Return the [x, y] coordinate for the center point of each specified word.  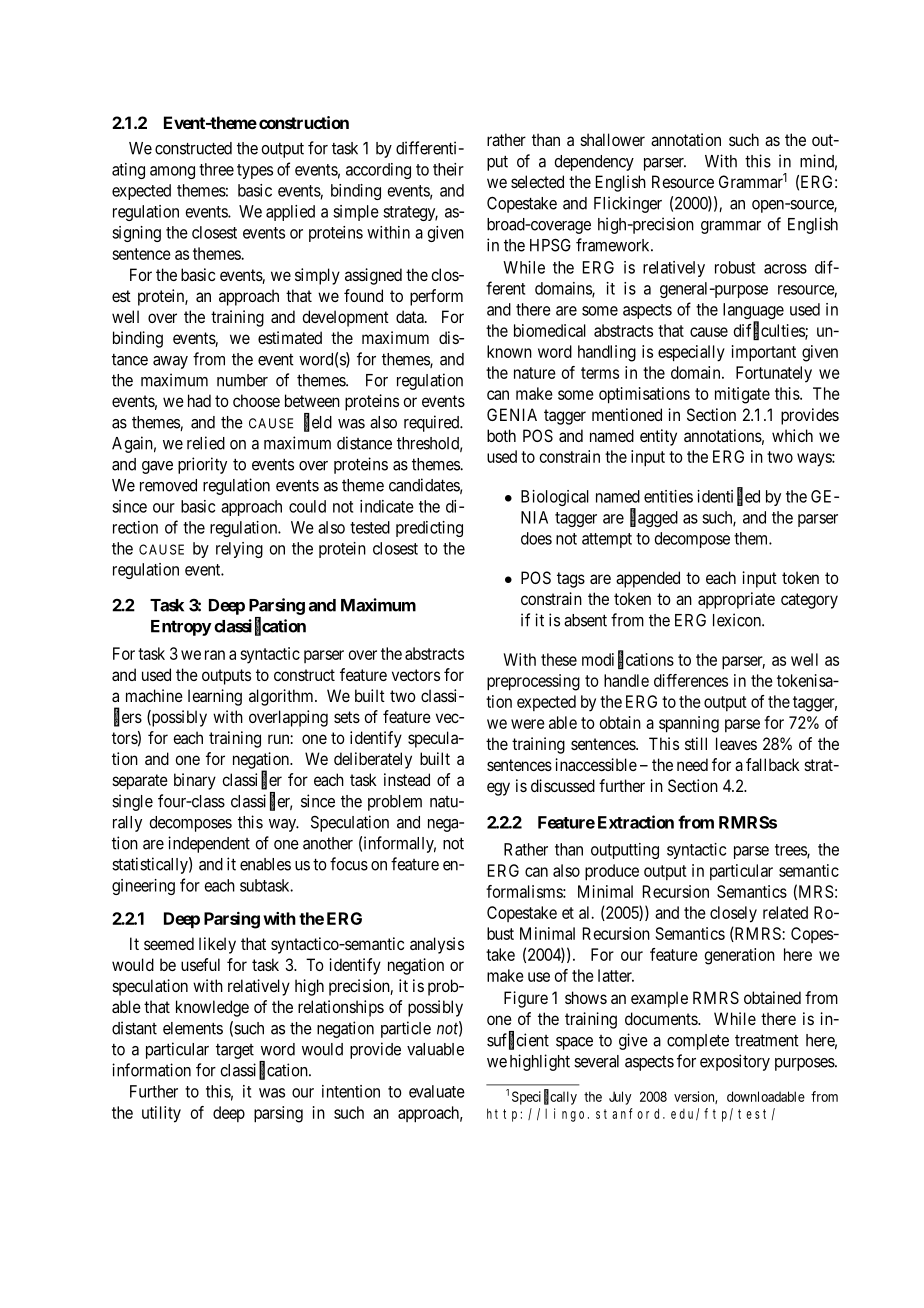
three [216, 169]
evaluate [437, 1091]
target [235, 1051]
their [448, 169]
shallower [613, 139]
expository [735, 1062]
